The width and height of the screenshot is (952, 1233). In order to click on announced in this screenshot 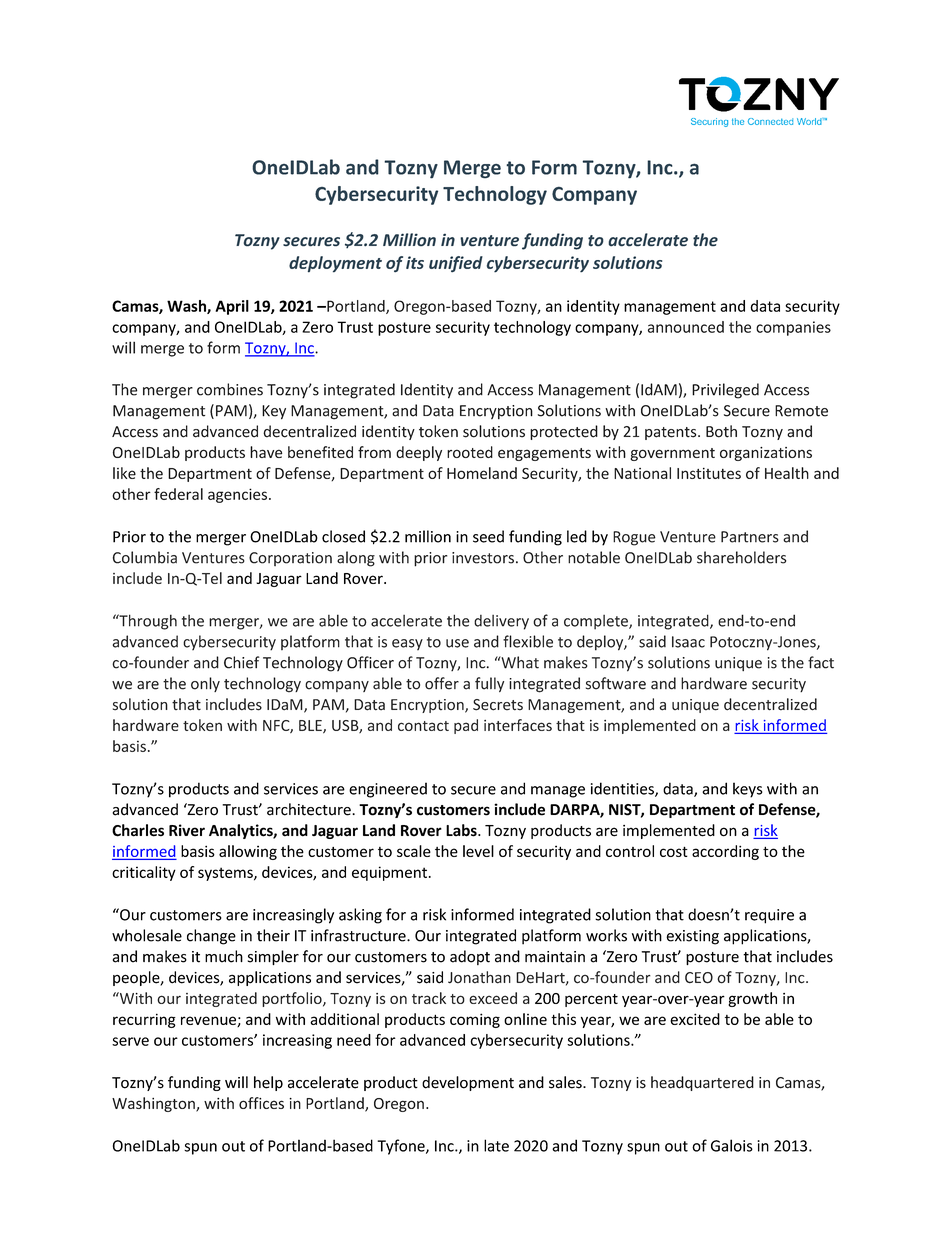, I will do `click(686, 327)`.
